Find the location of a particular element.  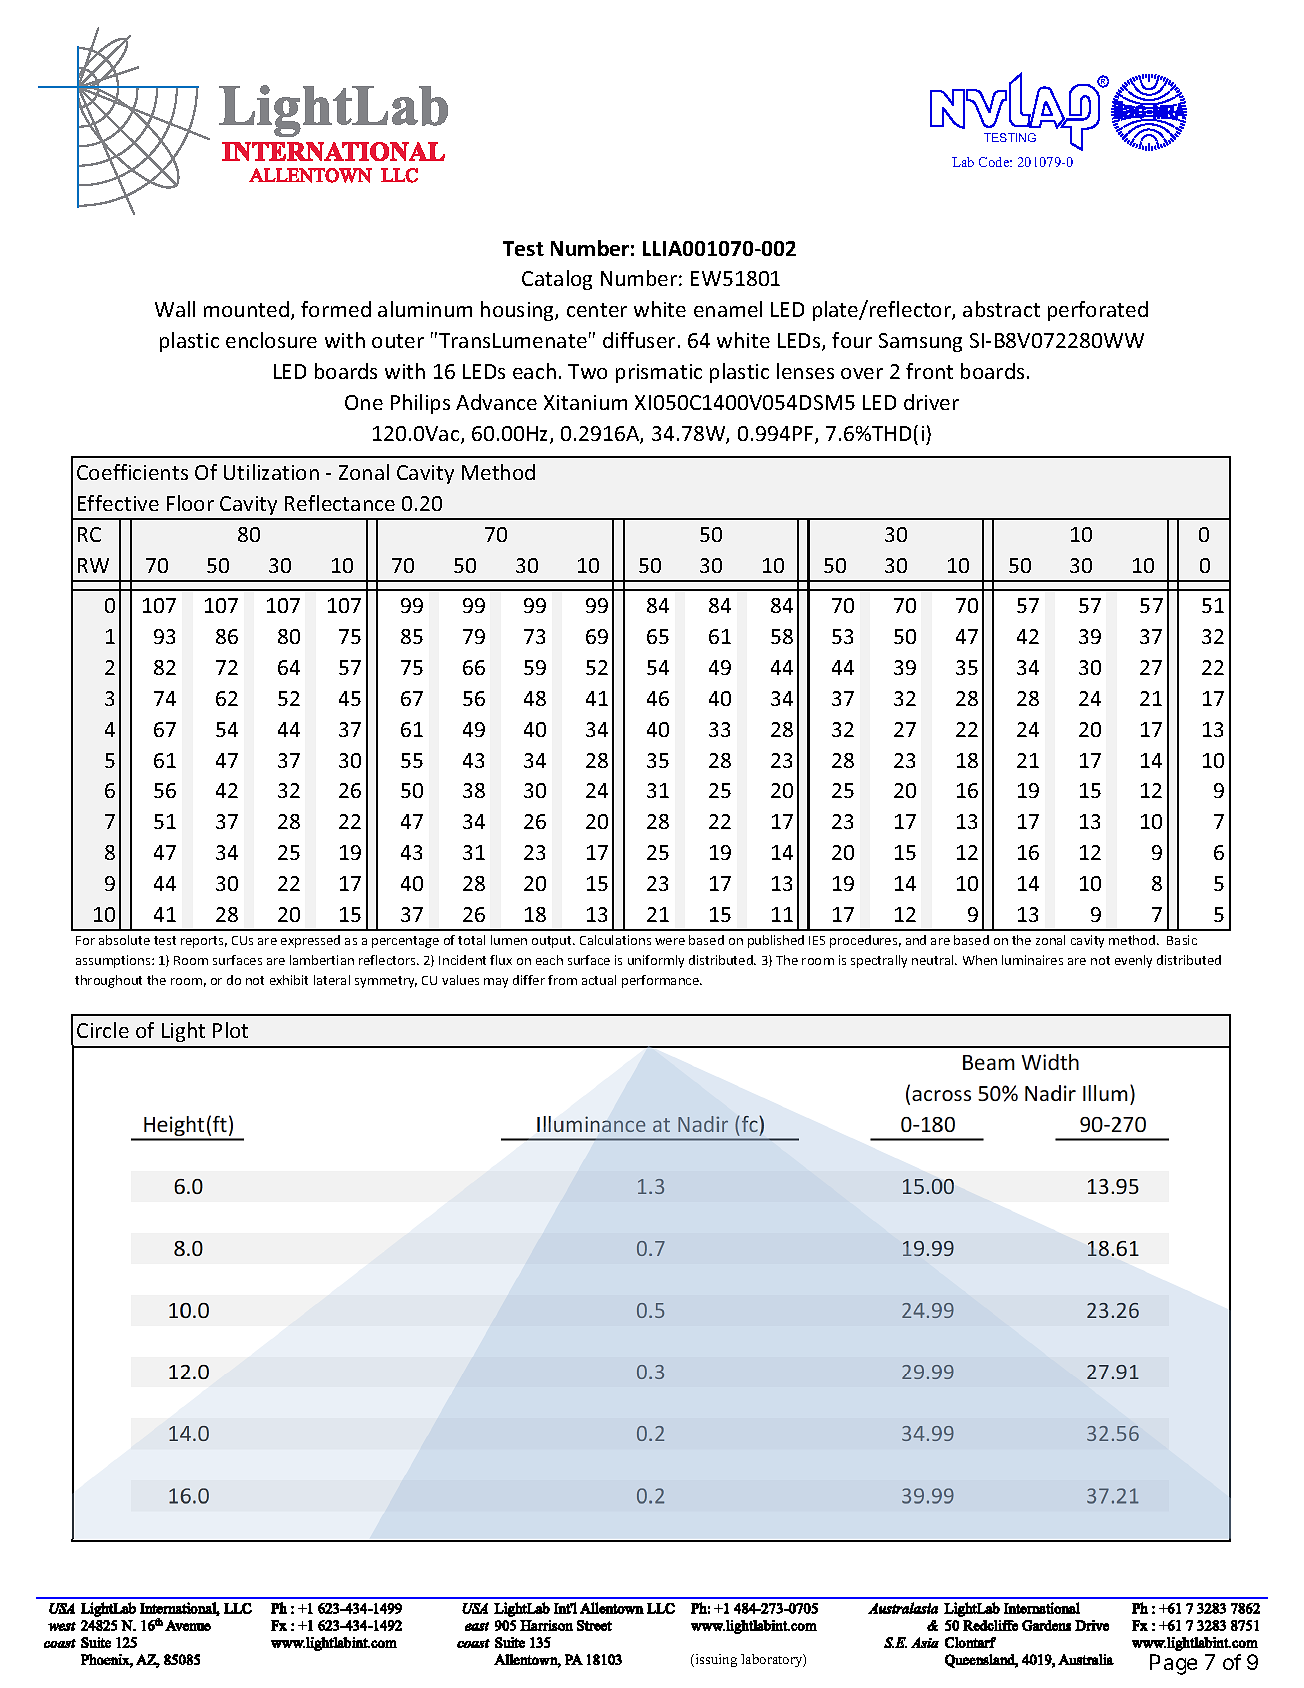

luminaires is located at coordinates (1032, 960).
